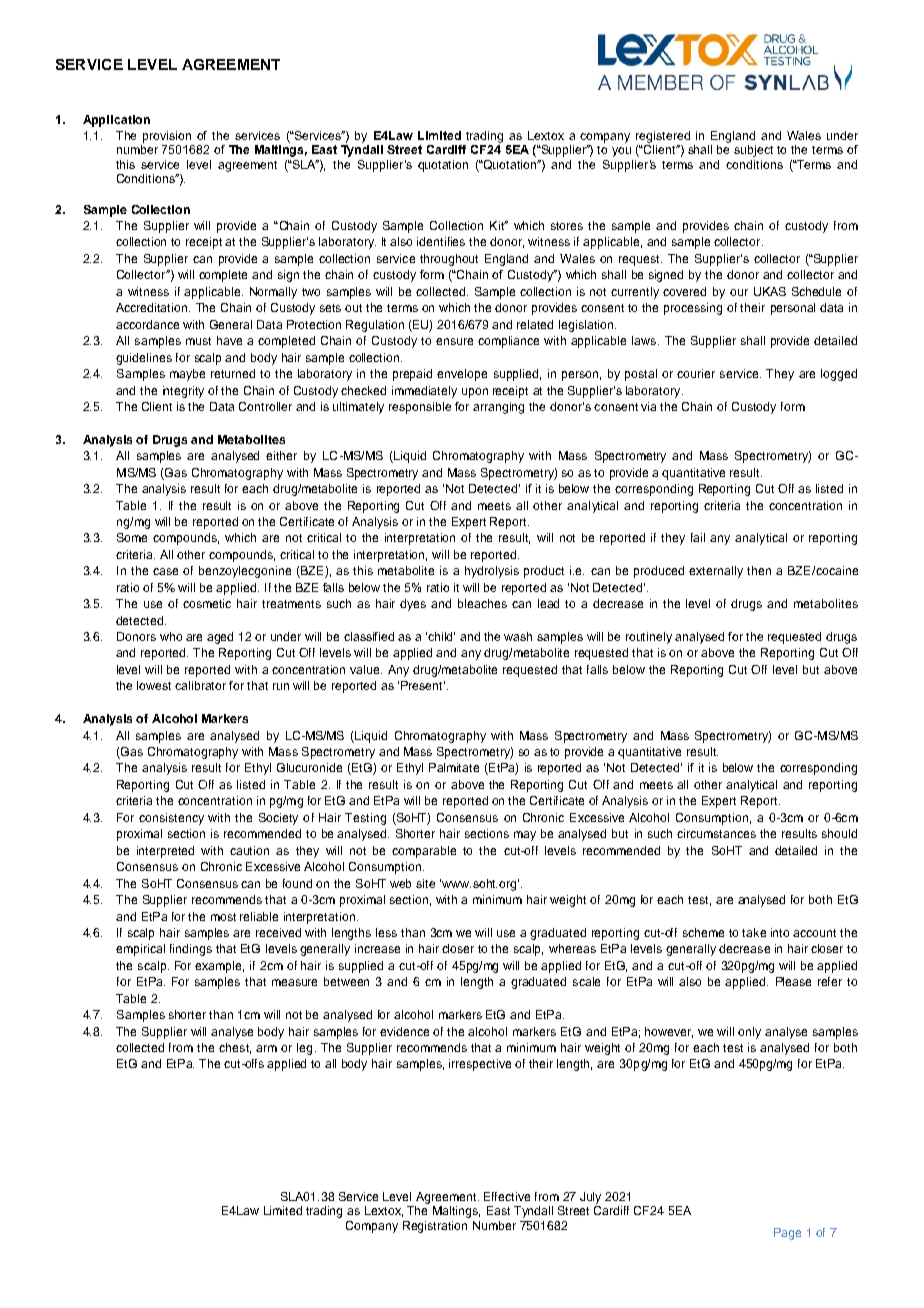  Describe the element at coordinates (266, 1048) in the image. I see `arm` at that location.
